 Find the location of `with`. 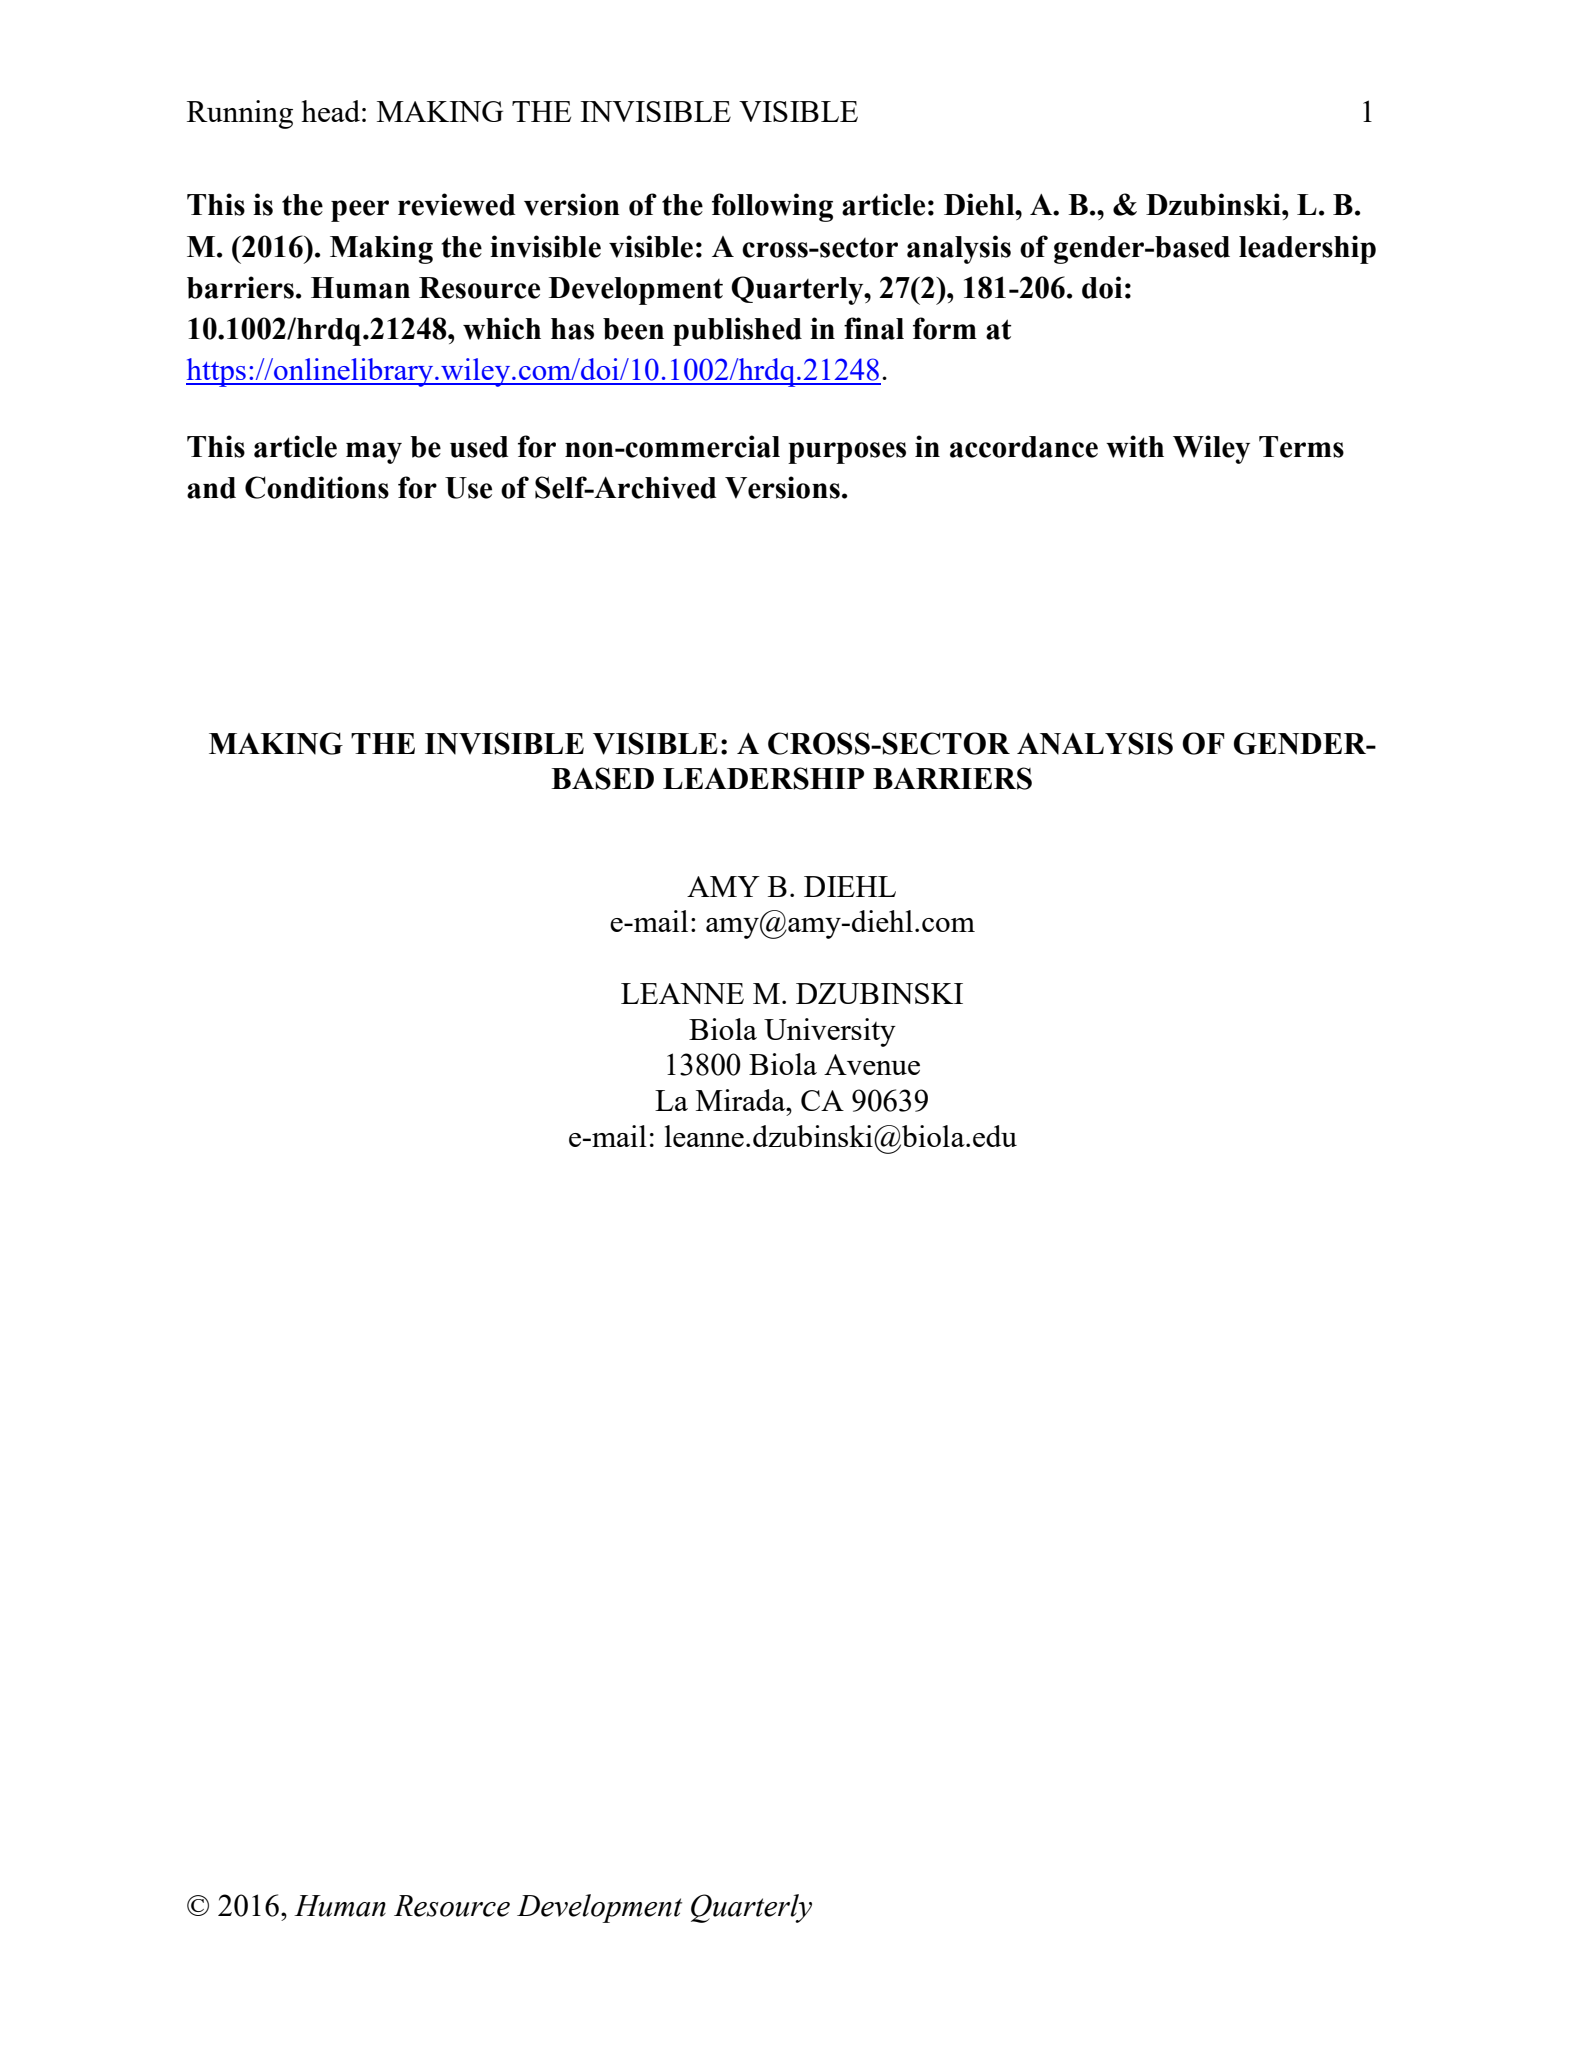

with is located at coordinates (1135, 446).
